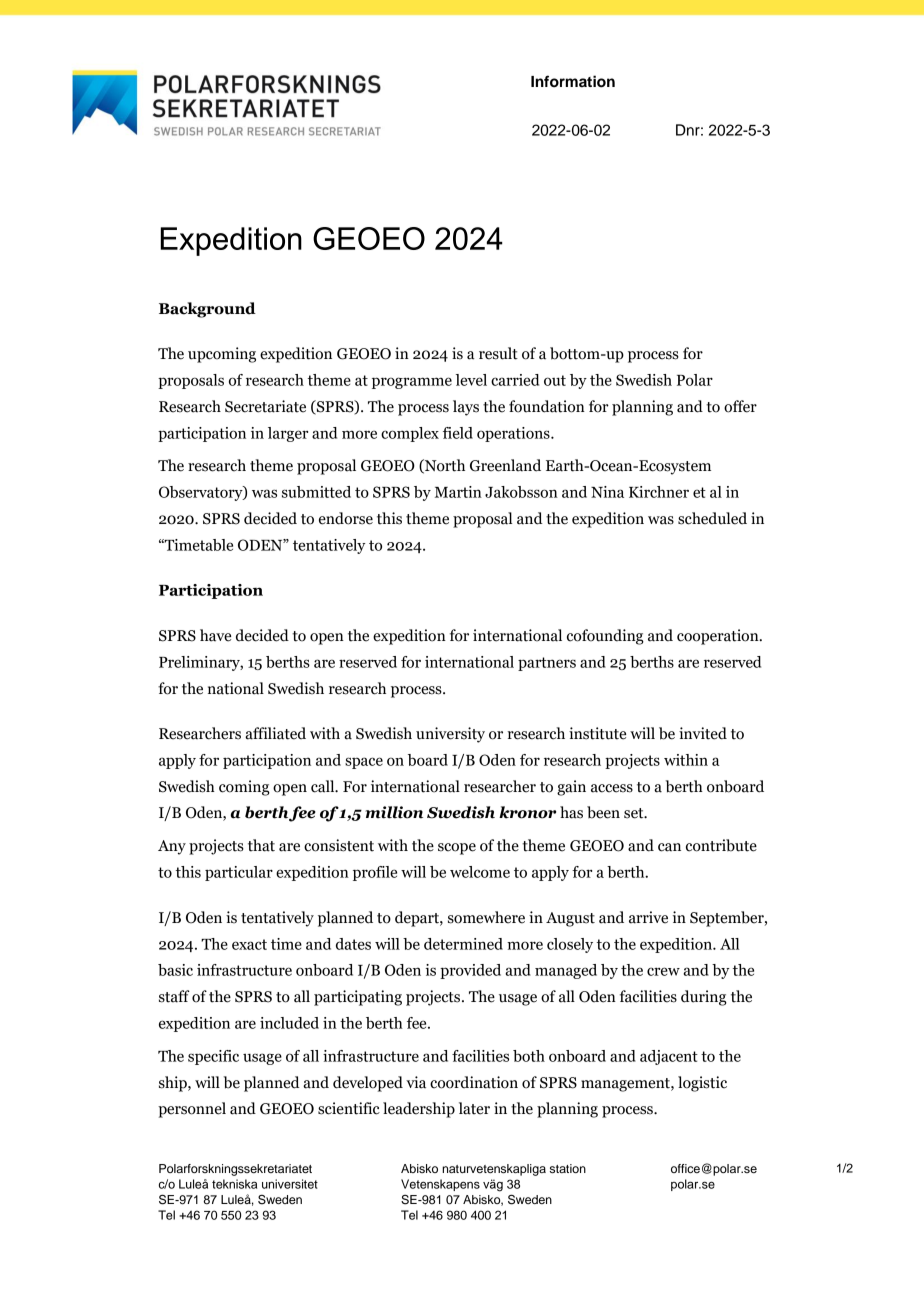 The height and width of the screenshot is (1308, 924). Describe the element at coordinates (234, 1184) in the screenshot. I see `tekniska` at that location.
